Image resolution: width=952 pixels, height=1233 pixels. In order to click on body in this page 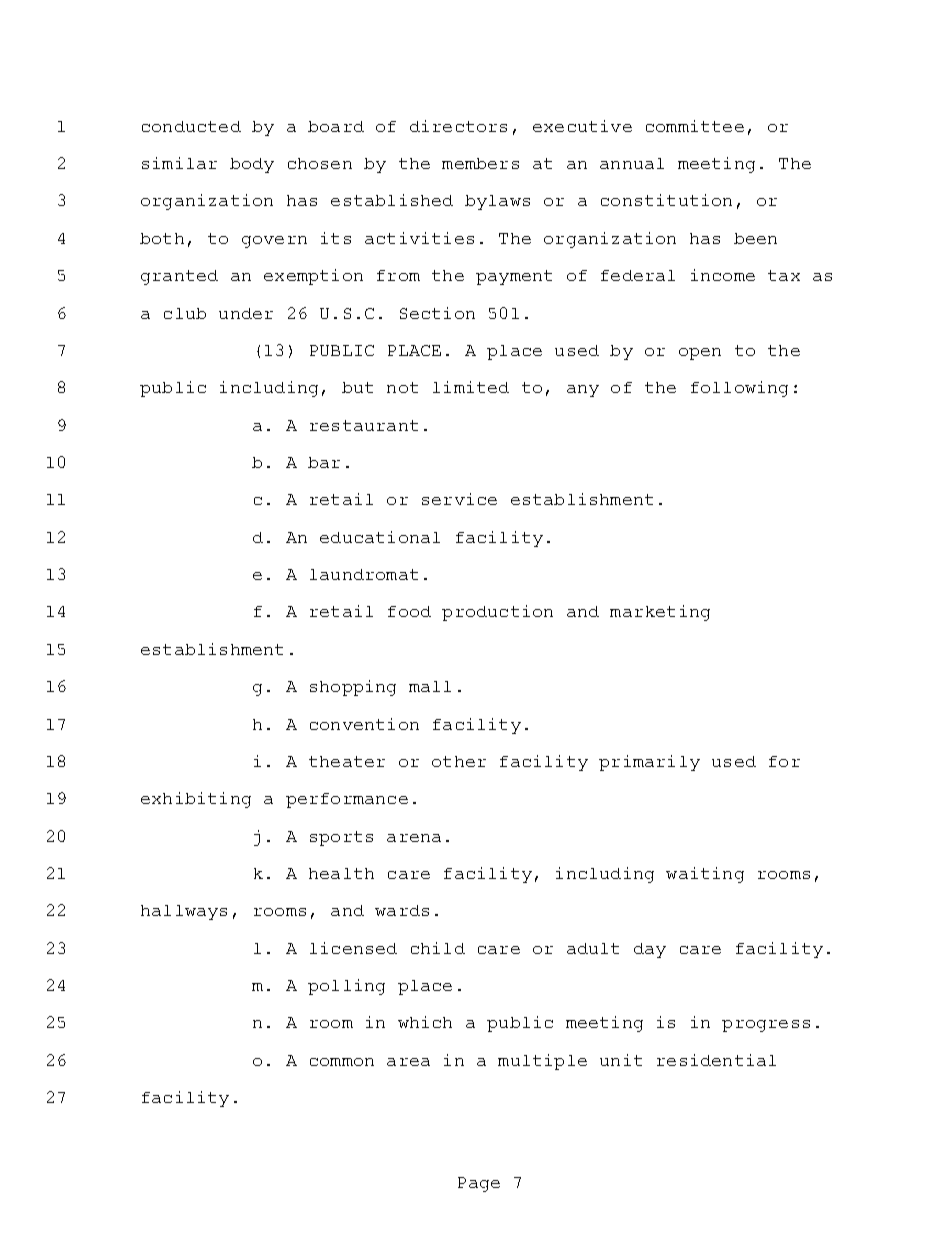, I will do `click(252, 165)`.
